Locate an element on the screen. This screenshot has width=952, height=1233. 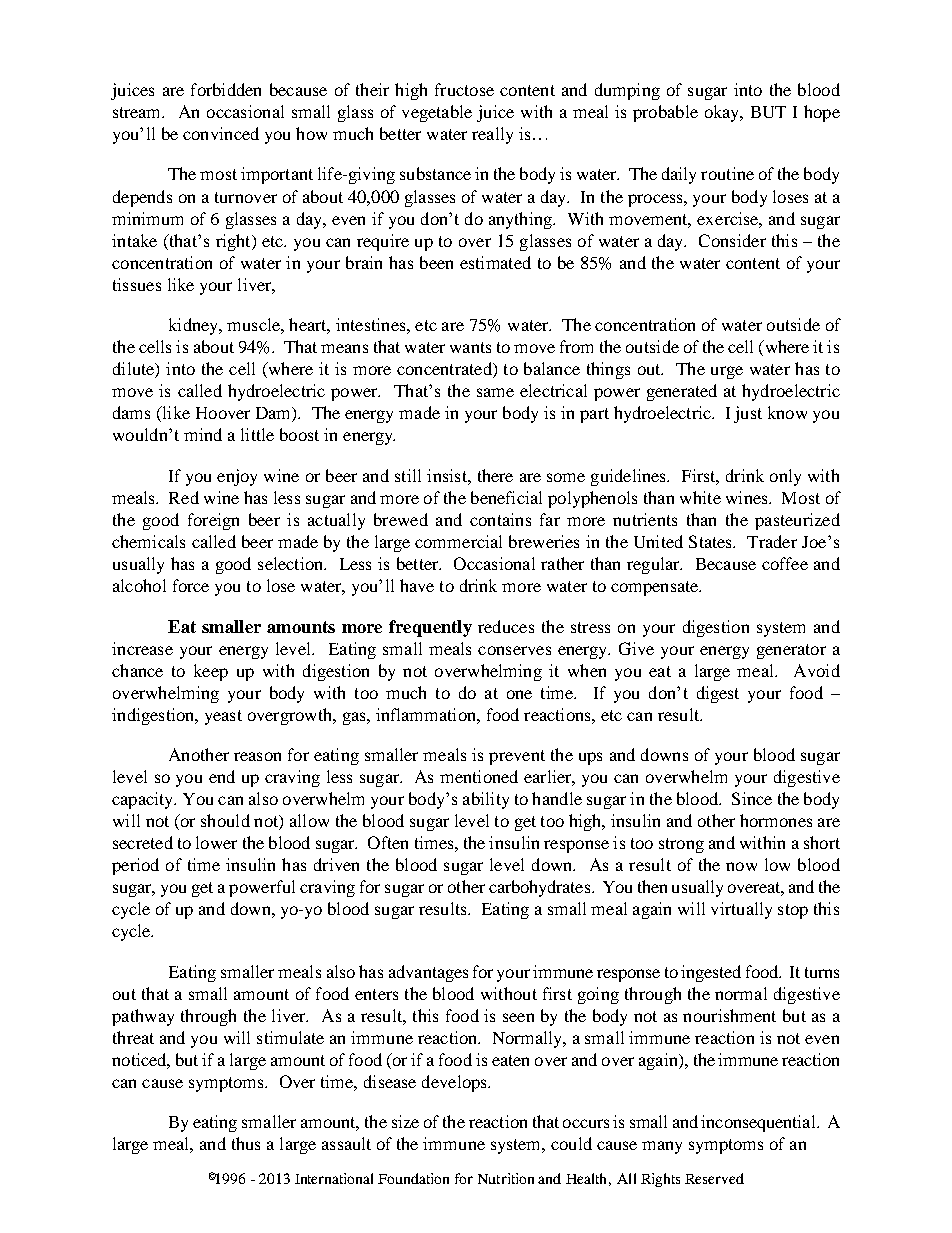
there is located at coordinates (495, 475).
